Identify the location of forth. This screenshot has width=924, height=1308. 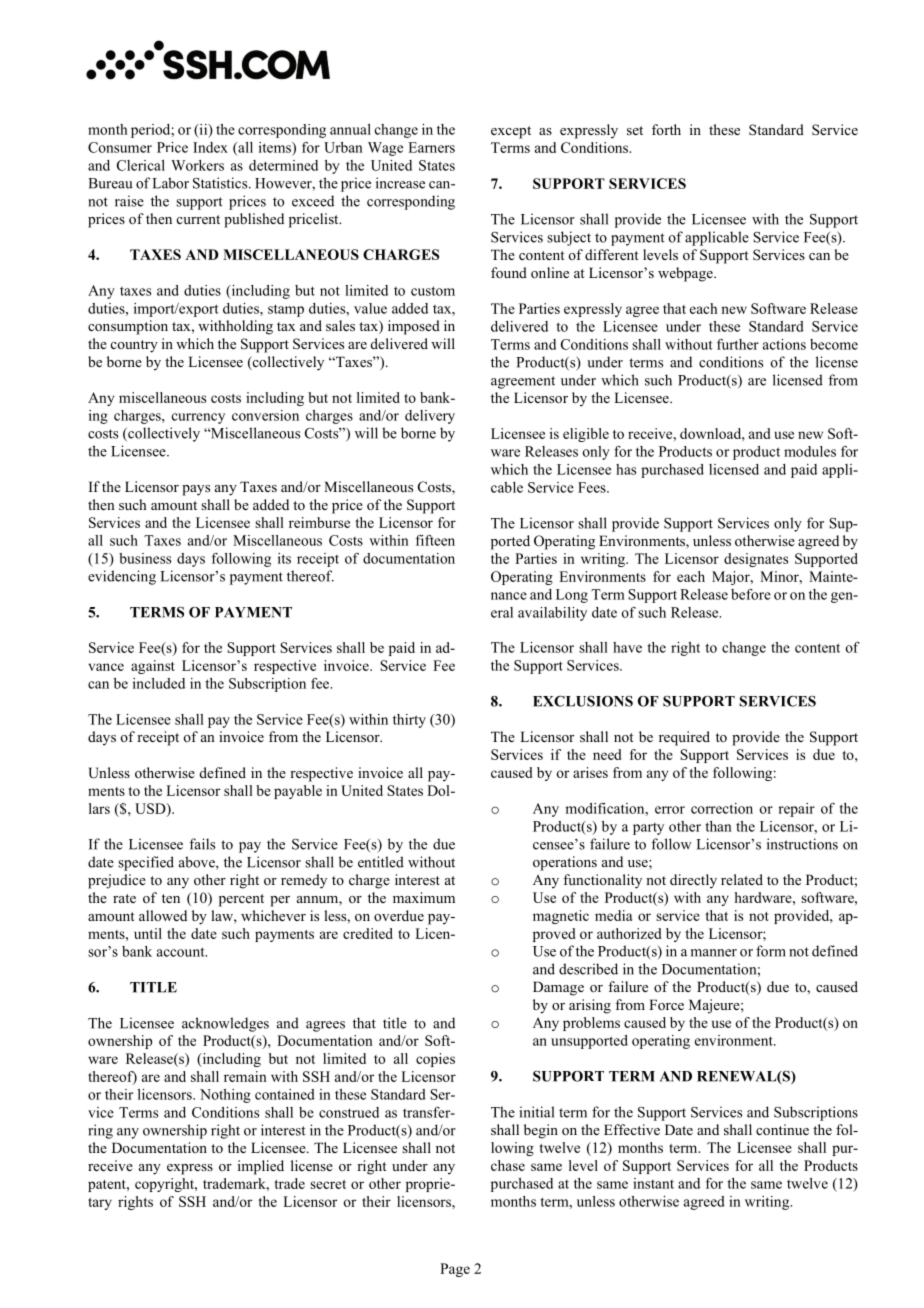
(666, 129).
